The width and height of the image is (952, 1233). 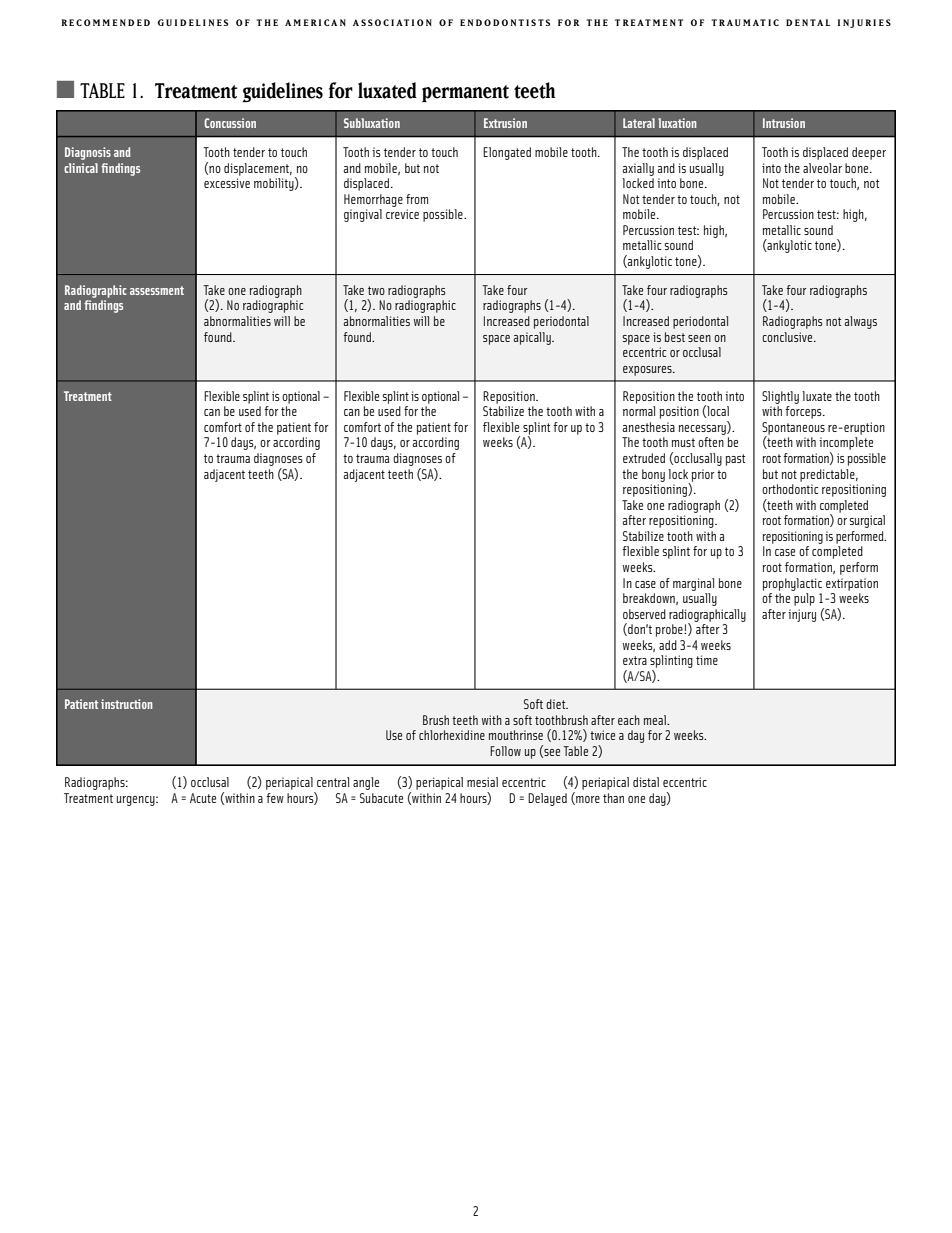 I want to click on extruded, so click(x=644, y=458).
